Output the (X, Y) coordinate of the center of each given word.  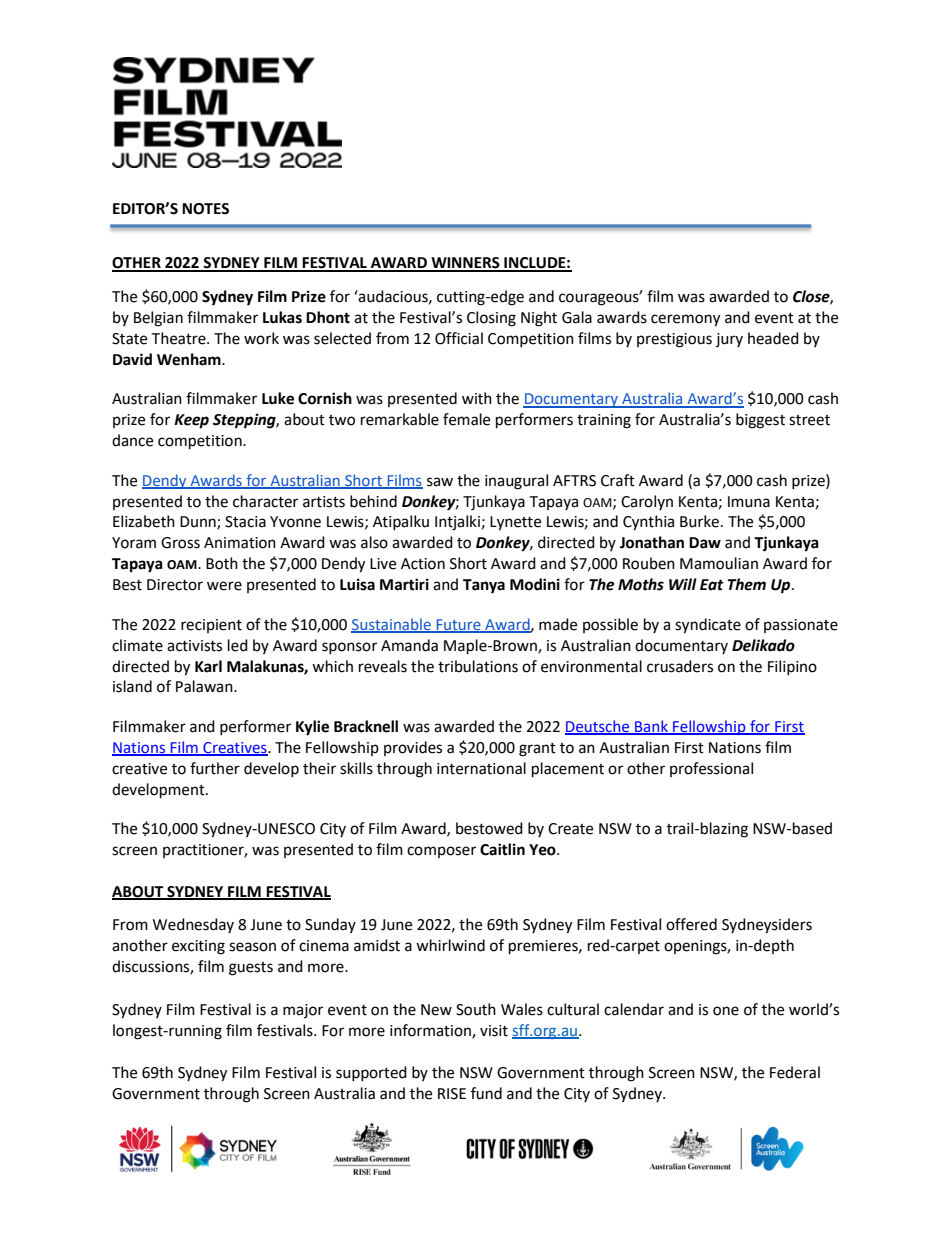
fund (486, 1093)
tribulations (478, 666)
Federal (795, 1072)
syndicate (708, 626)
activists (194, 646)
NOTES (205, 209)
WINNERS (465, 264)
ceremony (685, 320)
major (303, 1011)
